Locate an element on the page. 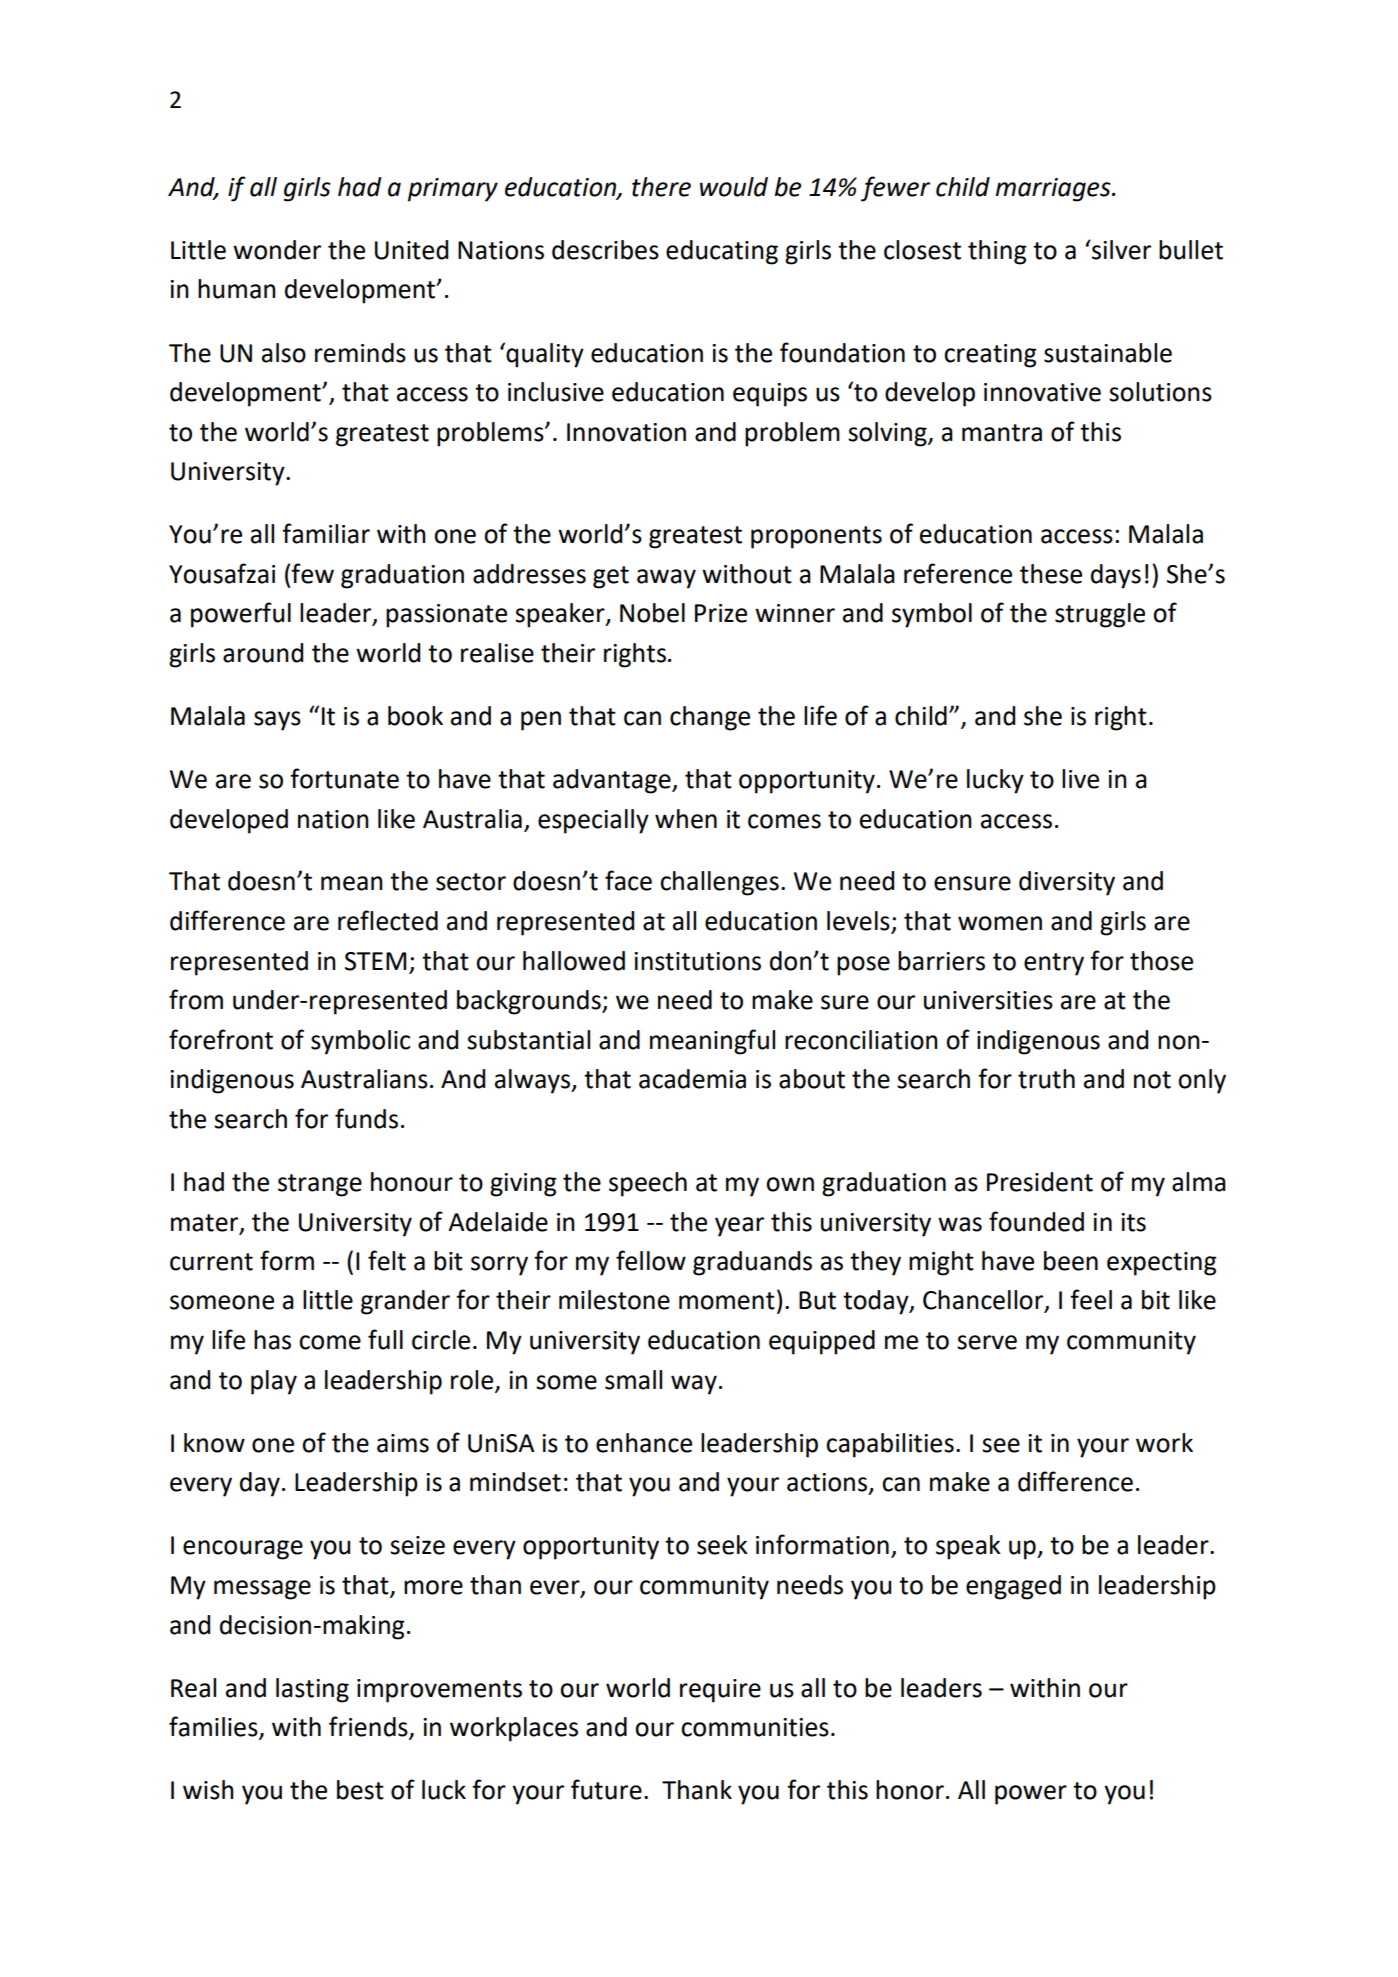  friends is located at coordinates (369, 1727).
